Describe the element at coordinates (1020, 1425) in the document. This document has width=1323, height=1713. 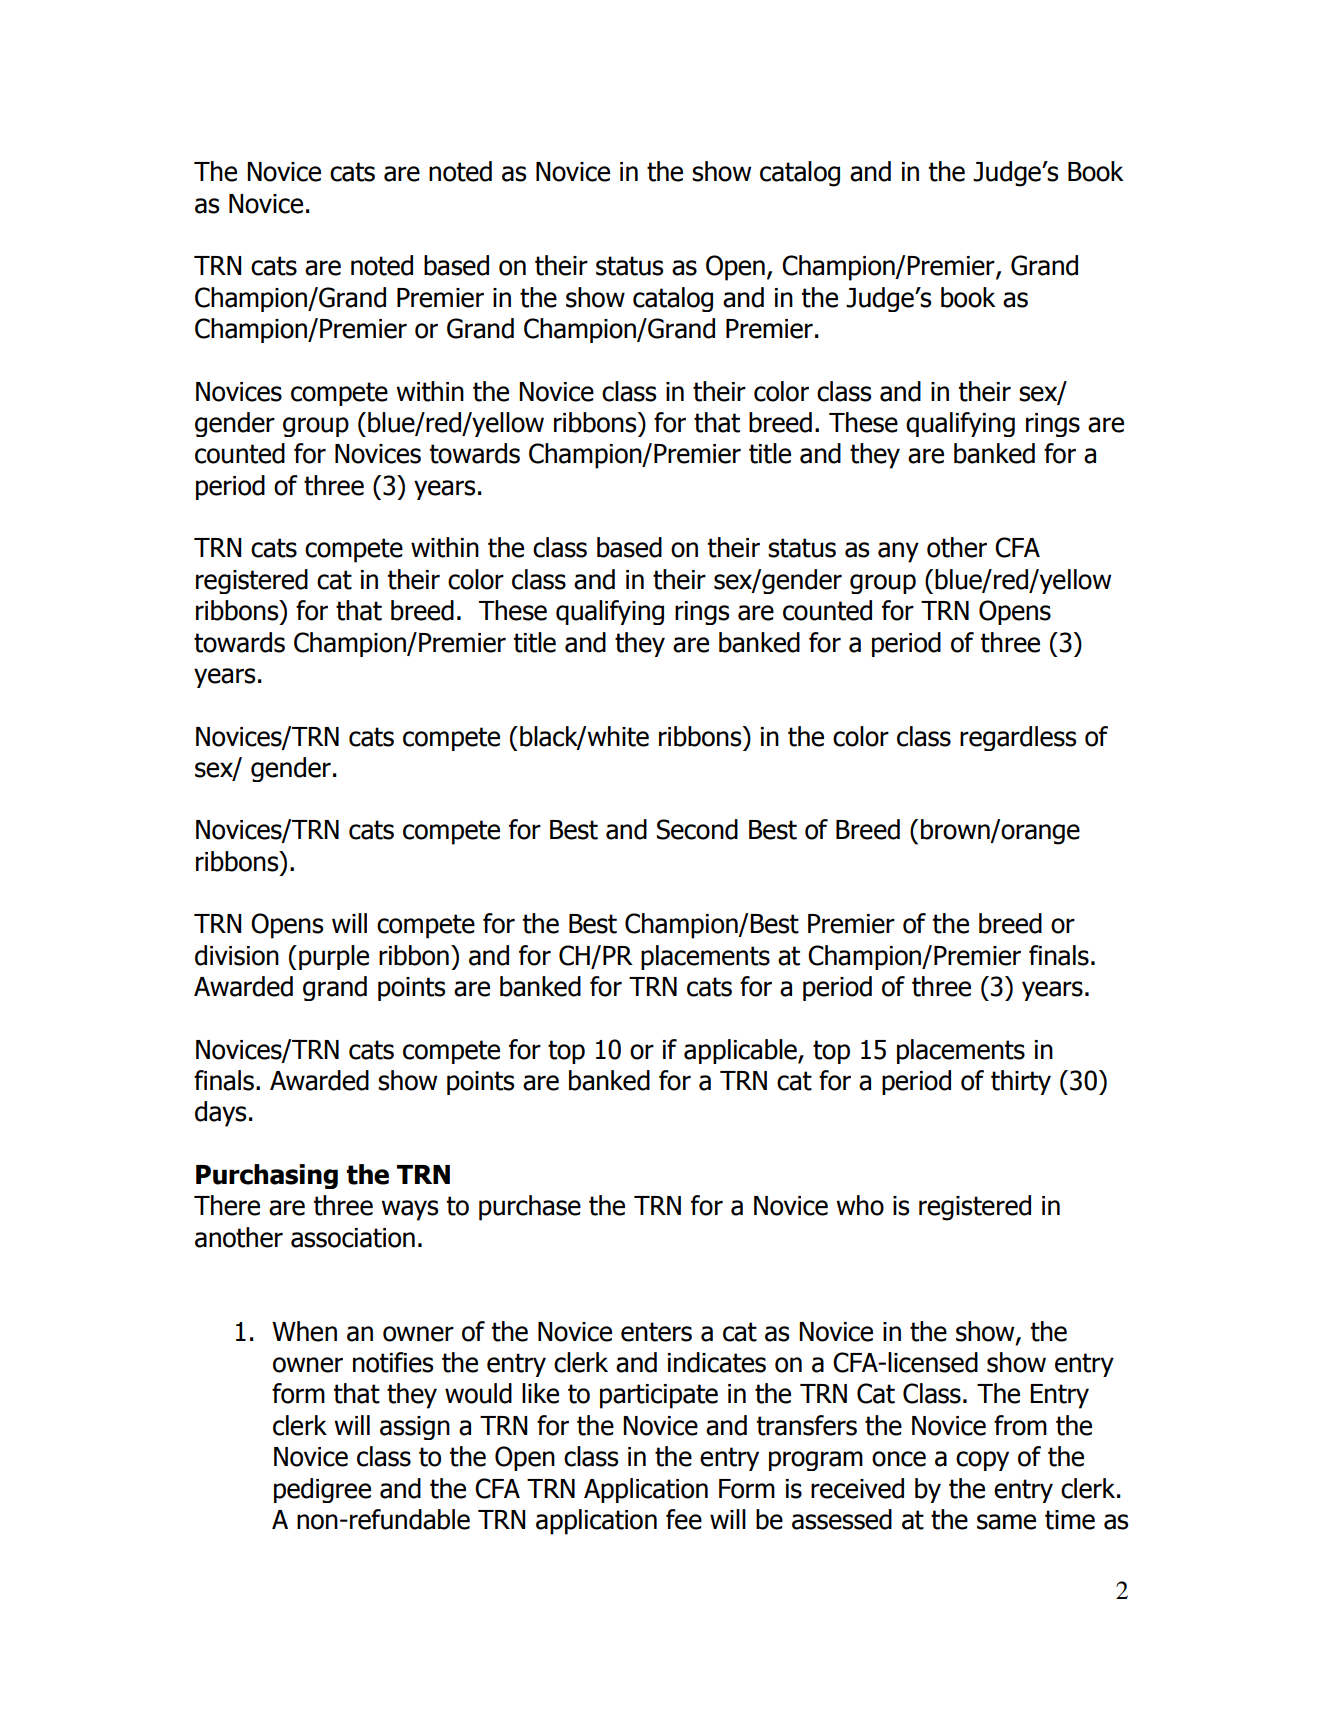
I see `from` at that location.
